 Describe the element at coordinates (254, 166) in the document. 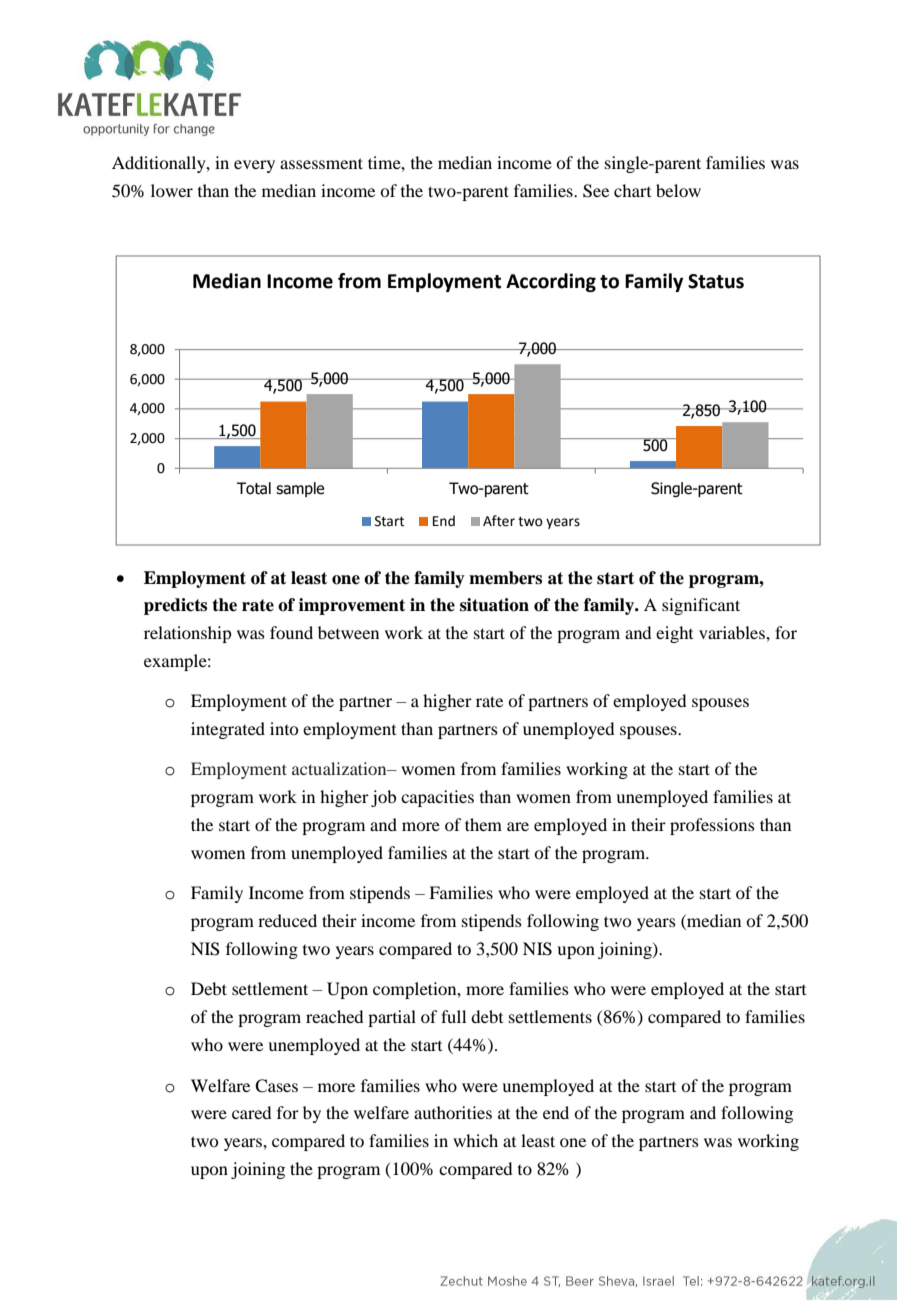

I see `every` at that location.
